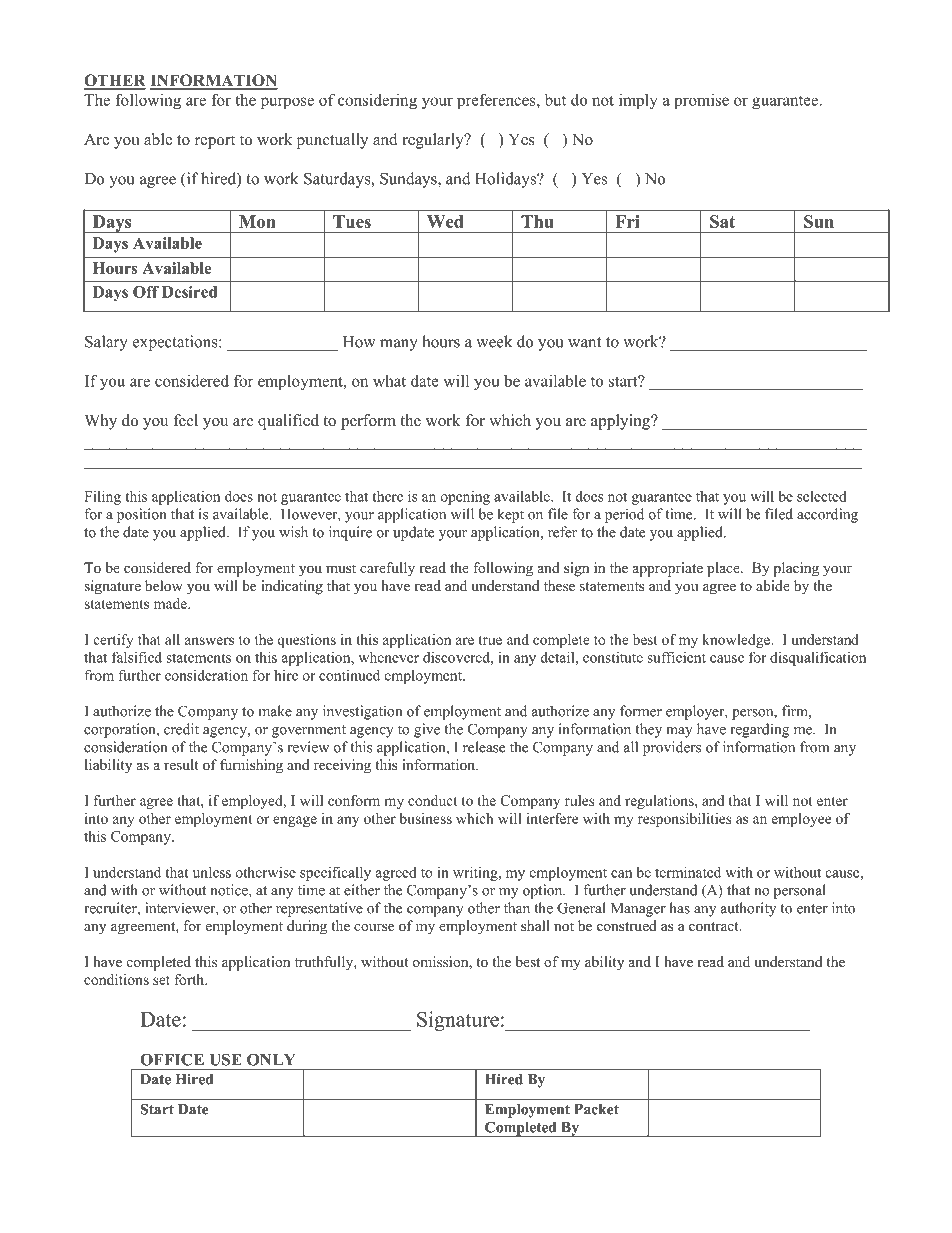 This document has height=1233, width=952. Describe the element at coordinates (715, 926) in the document. I see `contract` at that location.
